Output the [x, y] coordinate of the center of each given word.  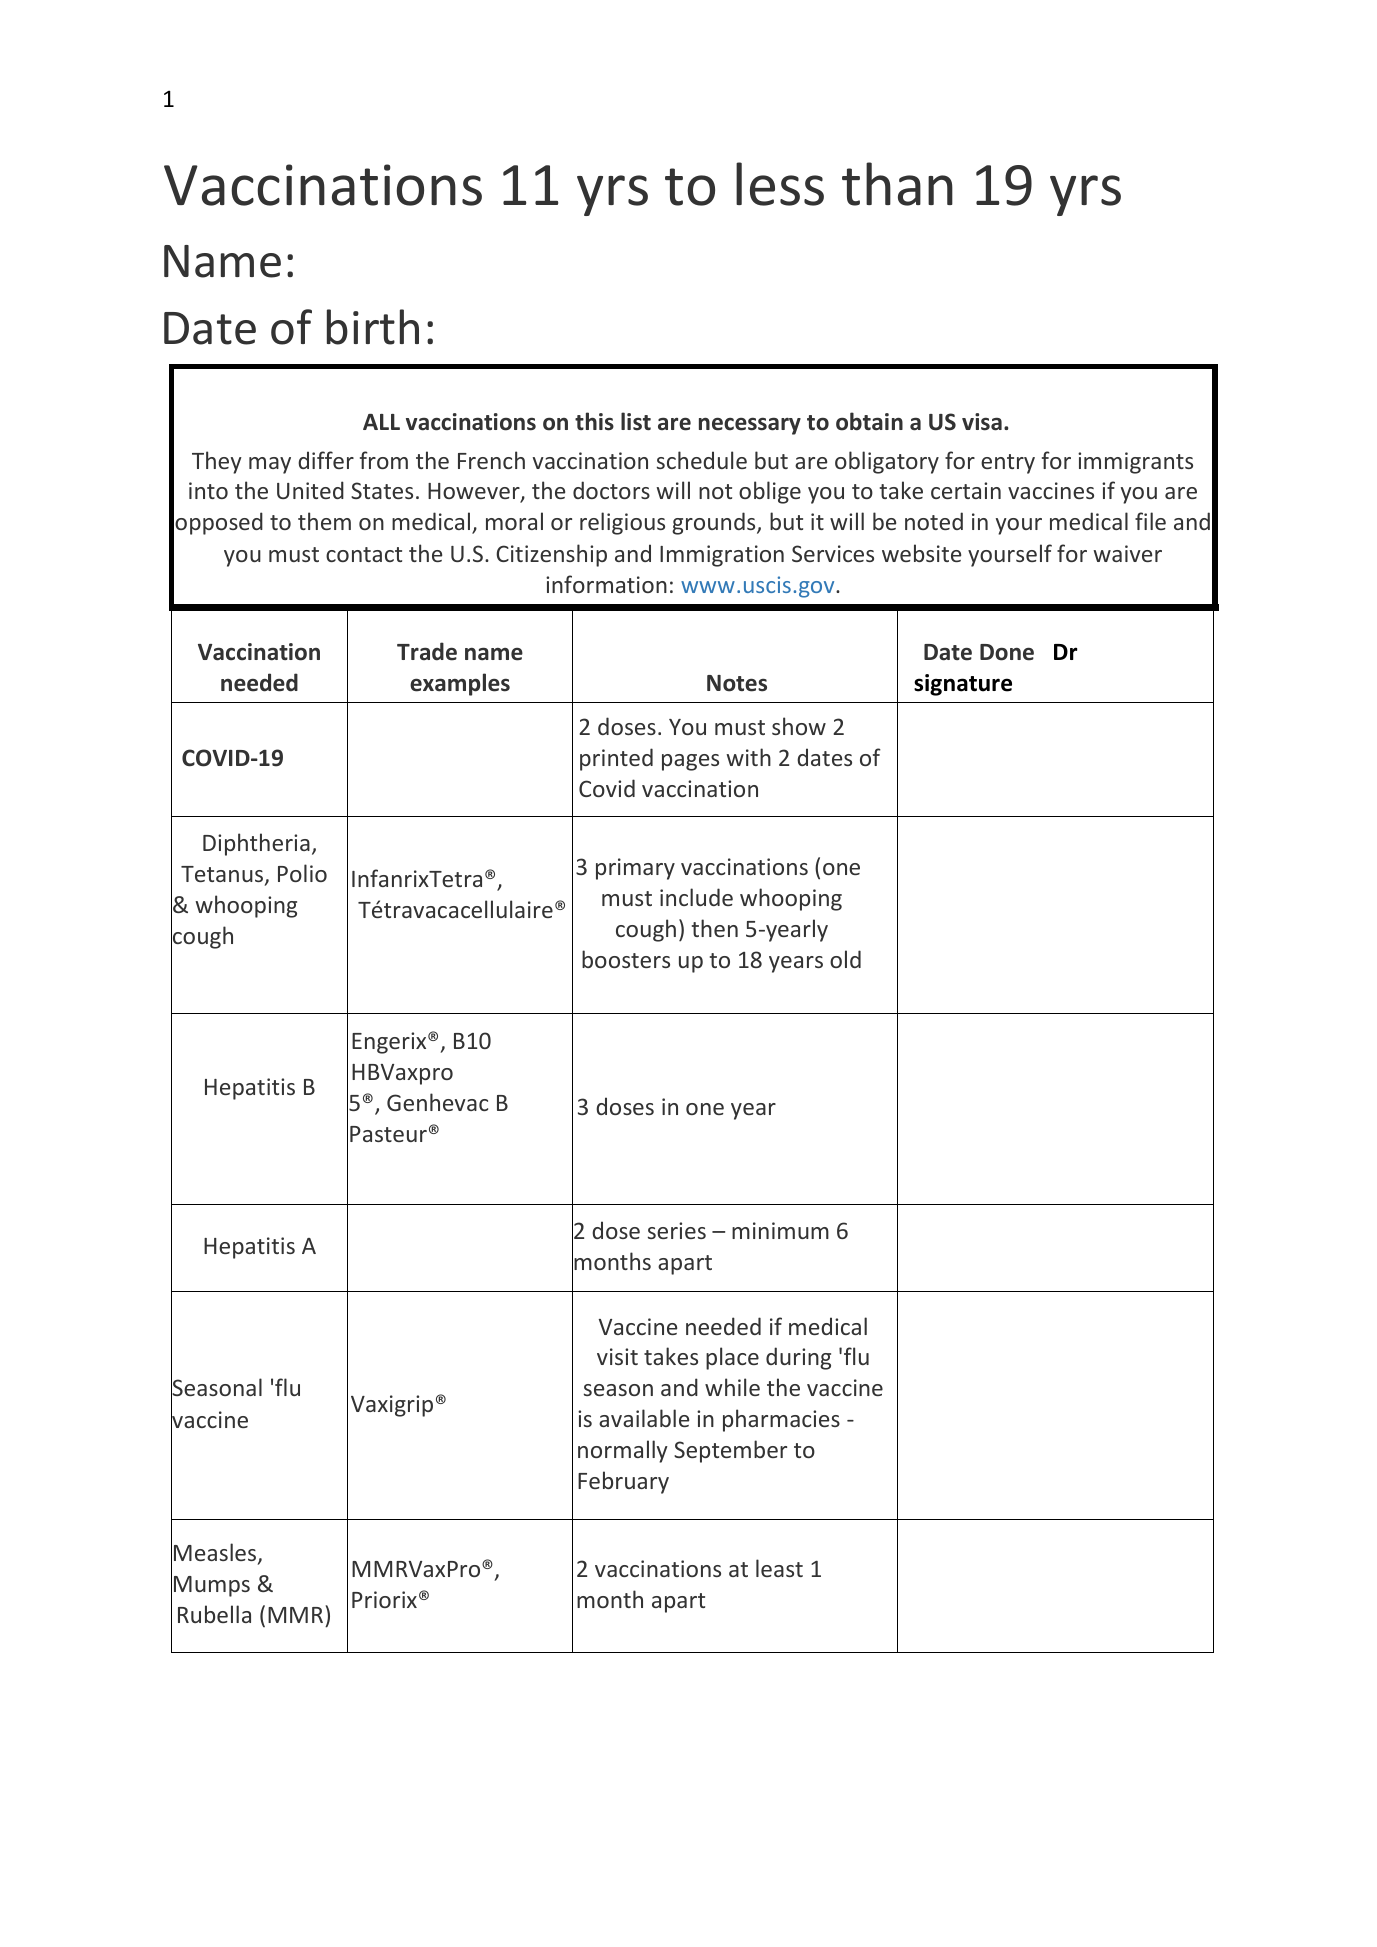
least [779, 1568]
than [897, 184]
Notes [737, 683]
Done [1007, 652]
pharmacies [781, 1420]
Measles [216, 1553]
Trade [427, 651]
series [677, 1230]
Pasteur [388, 1134]
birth [373, 327]
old [845, 959]
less [780, 184]
